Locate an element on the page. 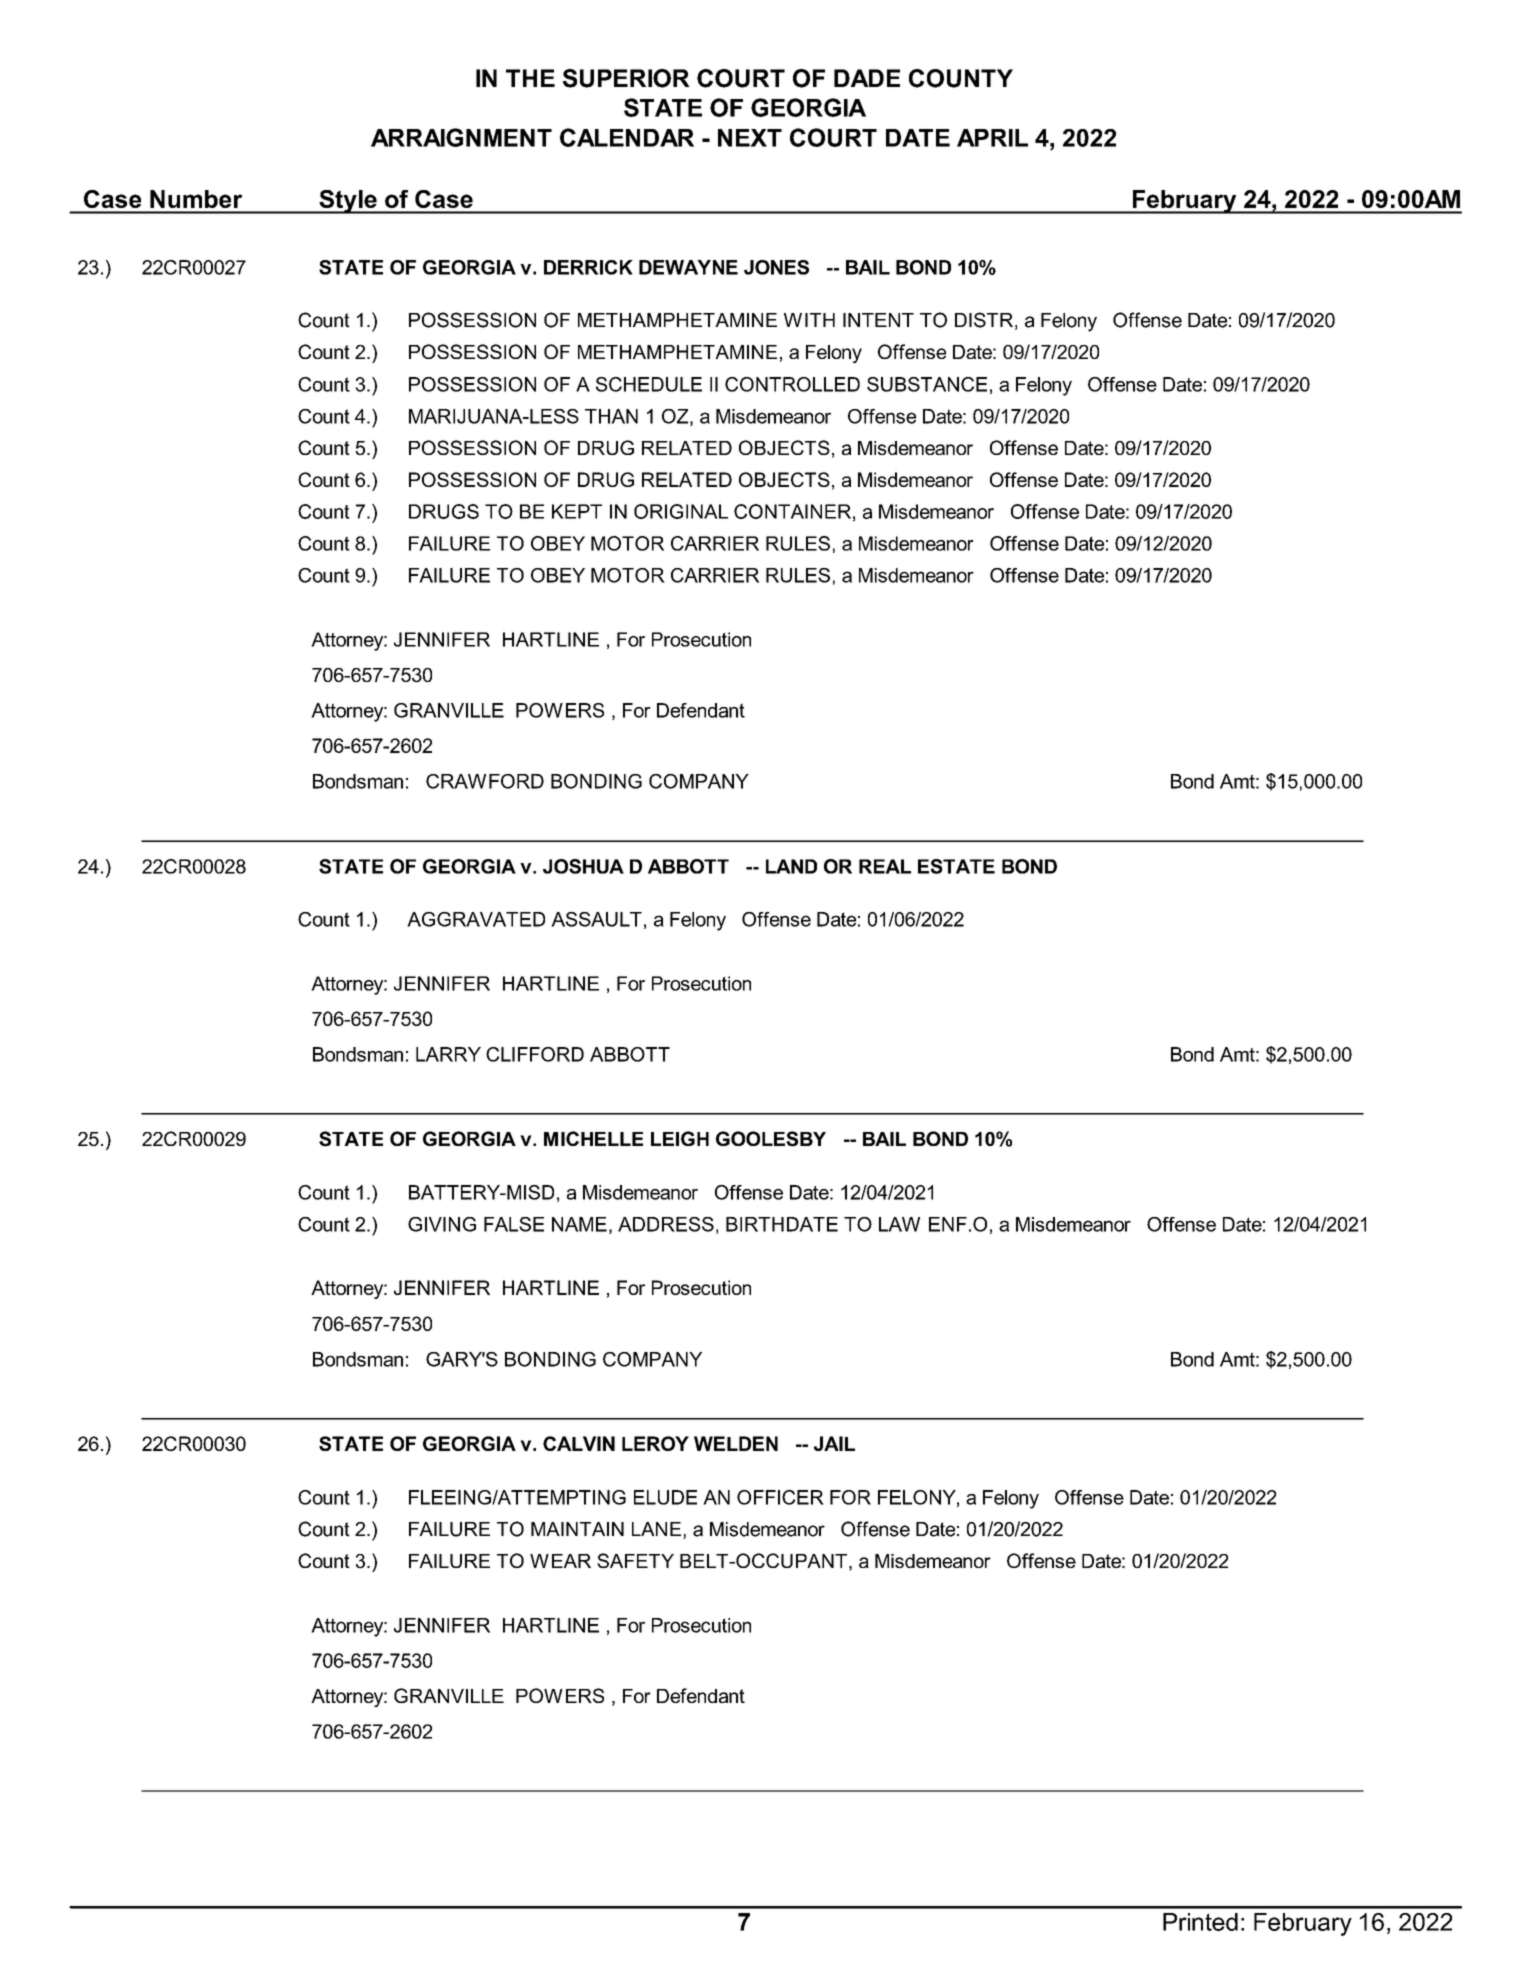  APRIL is located at coordinates (992, 138).
